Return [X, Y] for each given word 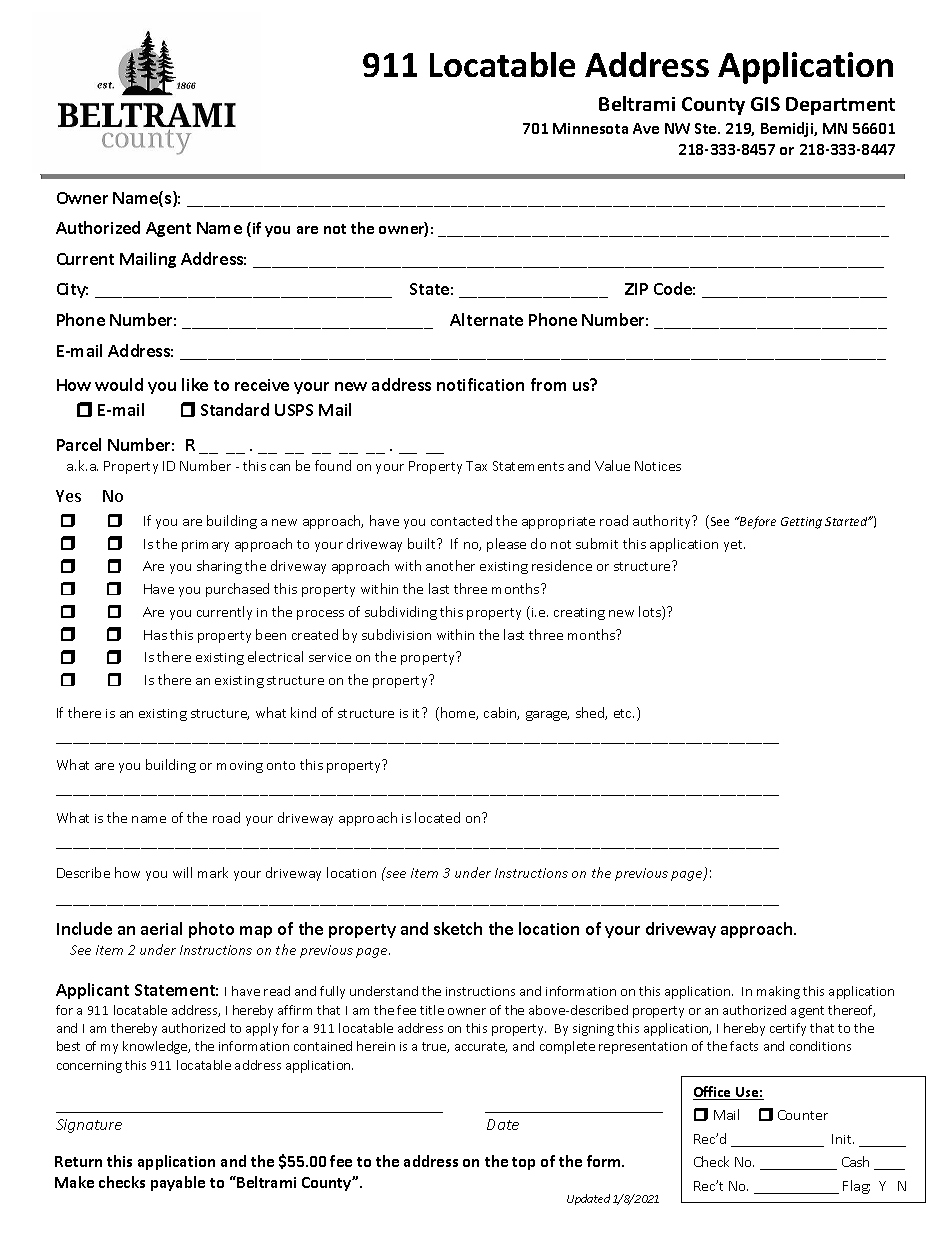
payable [178, 1183]
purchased [237, 590]
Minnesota [590, 128]
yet [734, 546]
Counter [803, 1115]
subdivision [396, 634]
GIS [765, 104]
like [195, 384]
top [523, 1163]
